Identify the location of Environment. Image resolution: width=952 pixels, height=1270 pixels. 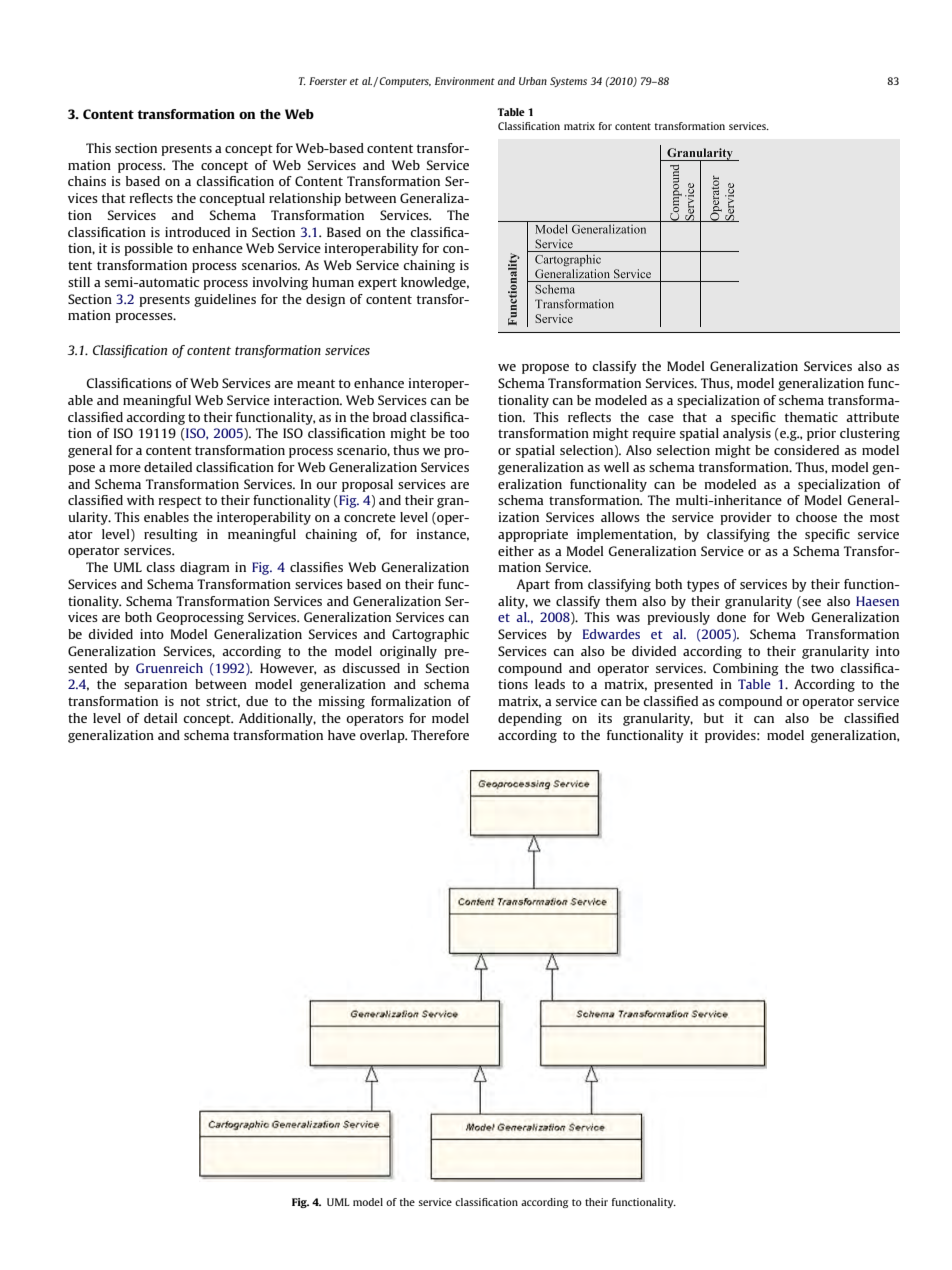
(465, 81).
